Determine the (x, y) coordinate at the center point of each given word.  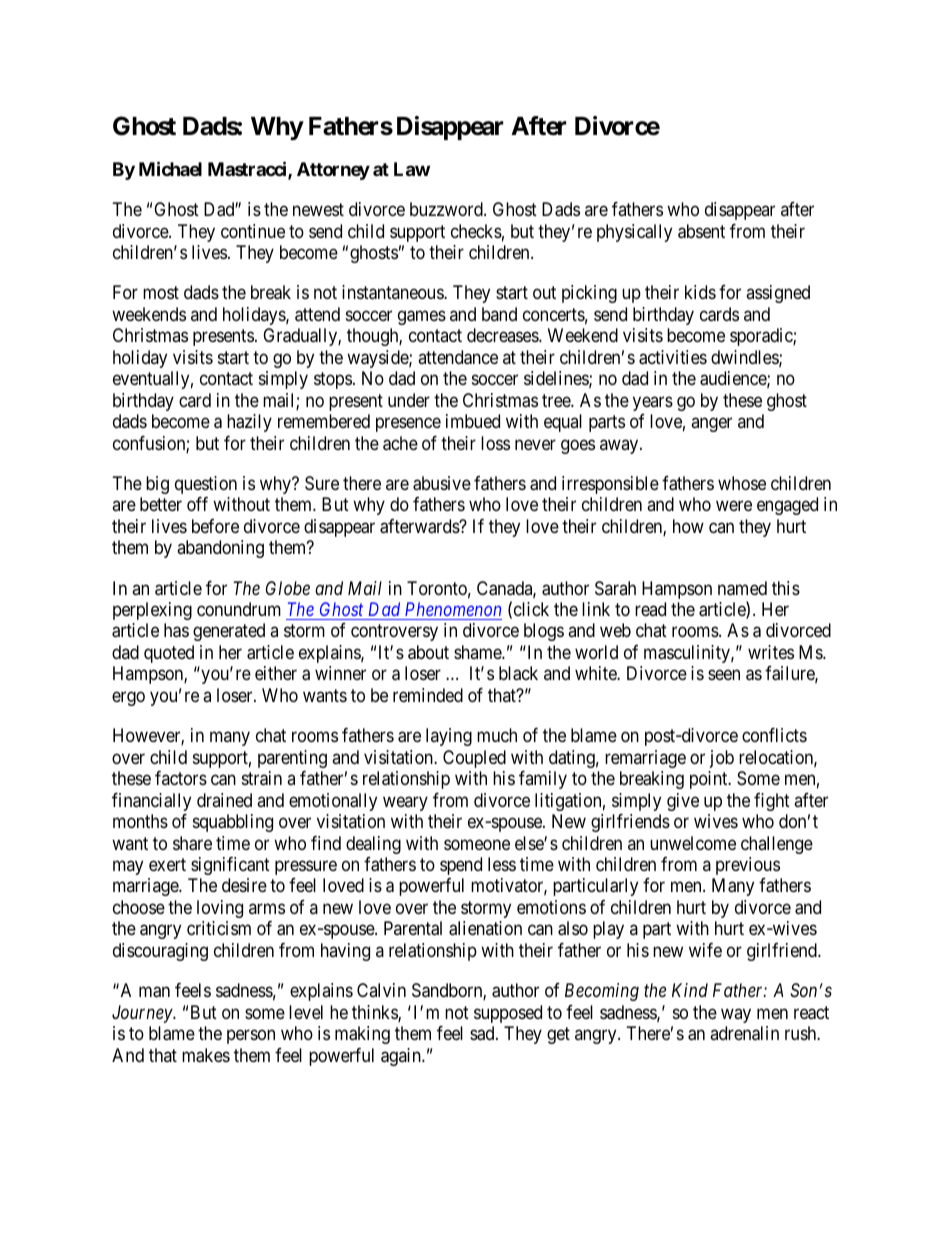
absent (701, 231)
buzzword (447, 209)
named (742, 588)
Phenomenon (453, 609)
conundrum (239, 609)
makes (206, 1055)
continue (253, 231)
